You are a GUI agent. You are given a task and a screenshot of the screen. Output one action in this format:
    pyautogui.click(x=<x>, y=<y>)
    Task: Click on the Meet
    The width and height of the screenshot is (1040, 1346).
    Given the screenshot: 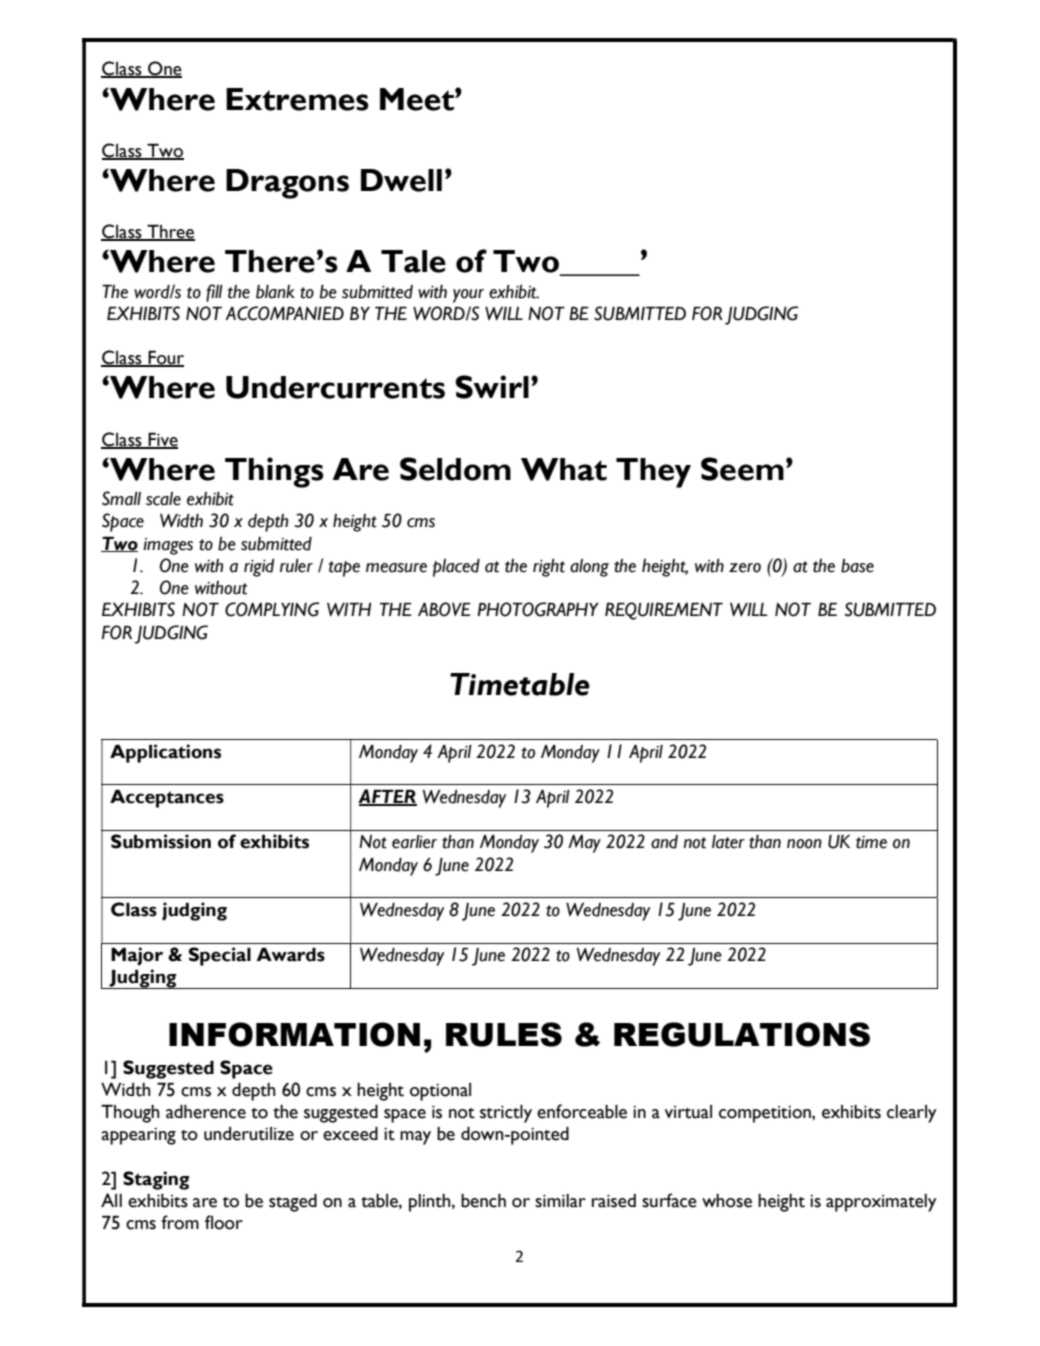 What is the action you would take?
    pyautogui.click(x=418, y=99)
